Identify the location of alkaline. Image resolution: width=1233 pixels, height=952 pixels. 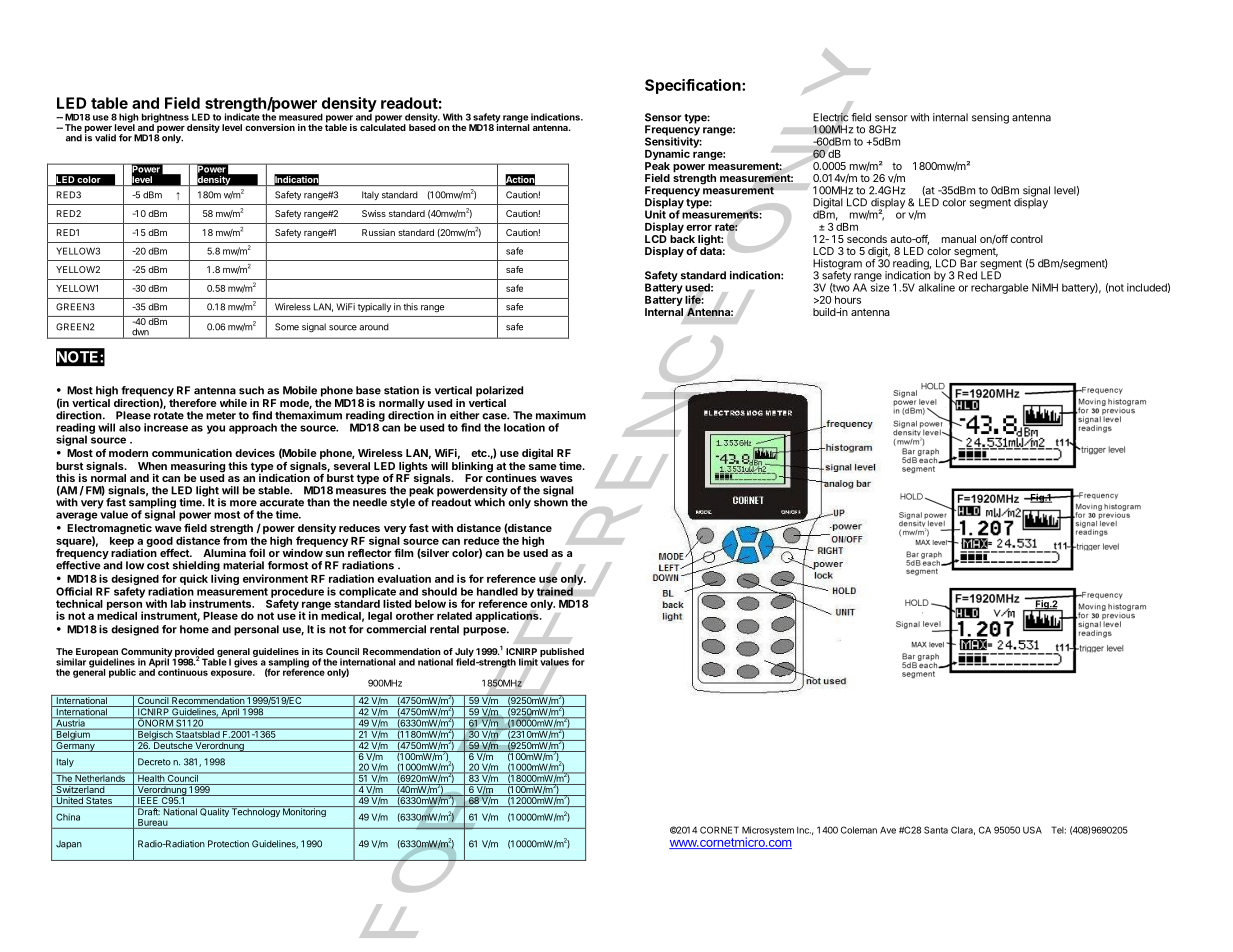
(936, 286).
